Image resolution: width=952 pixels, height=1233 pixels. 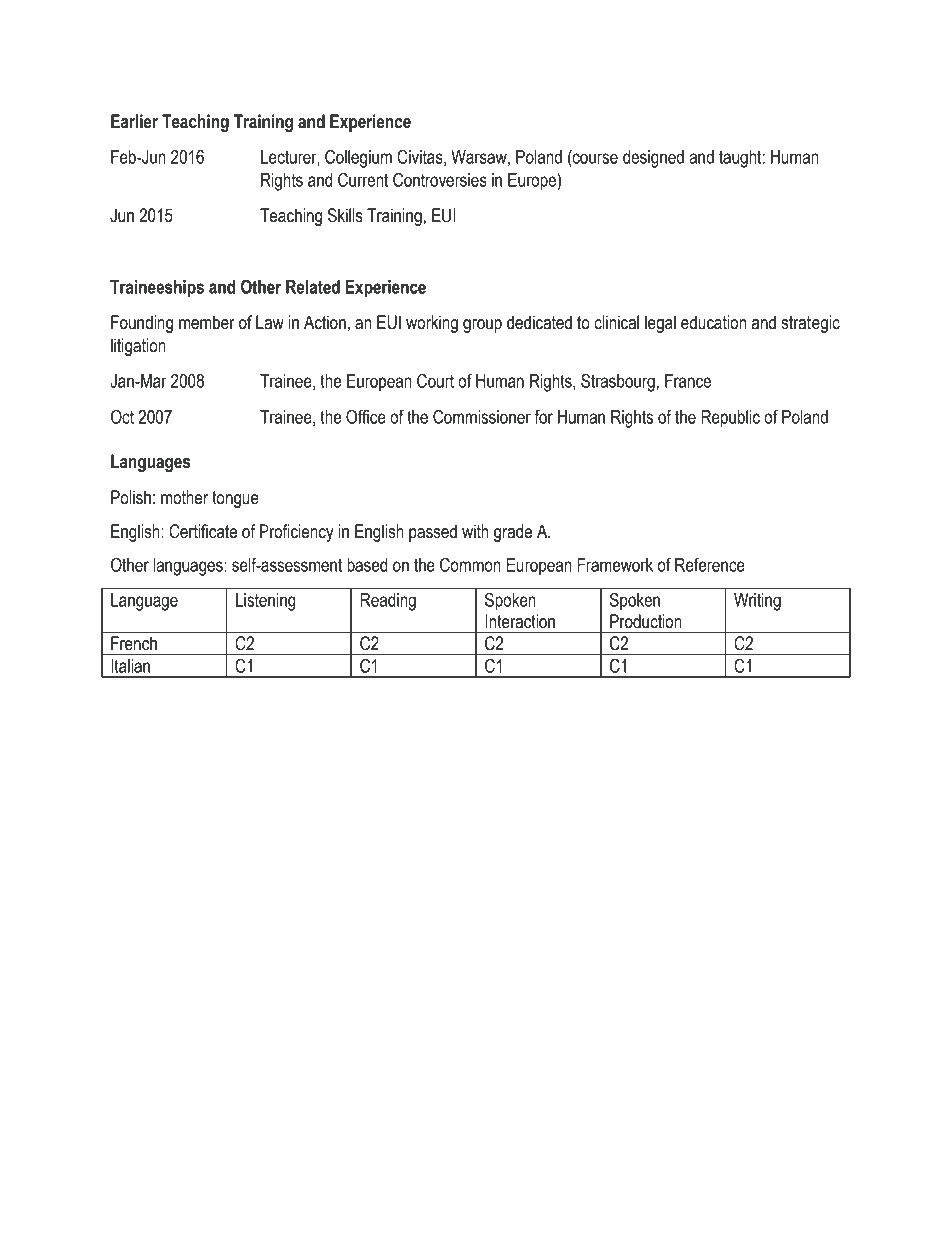 I want to click on education, so click(x=713, y=322).
